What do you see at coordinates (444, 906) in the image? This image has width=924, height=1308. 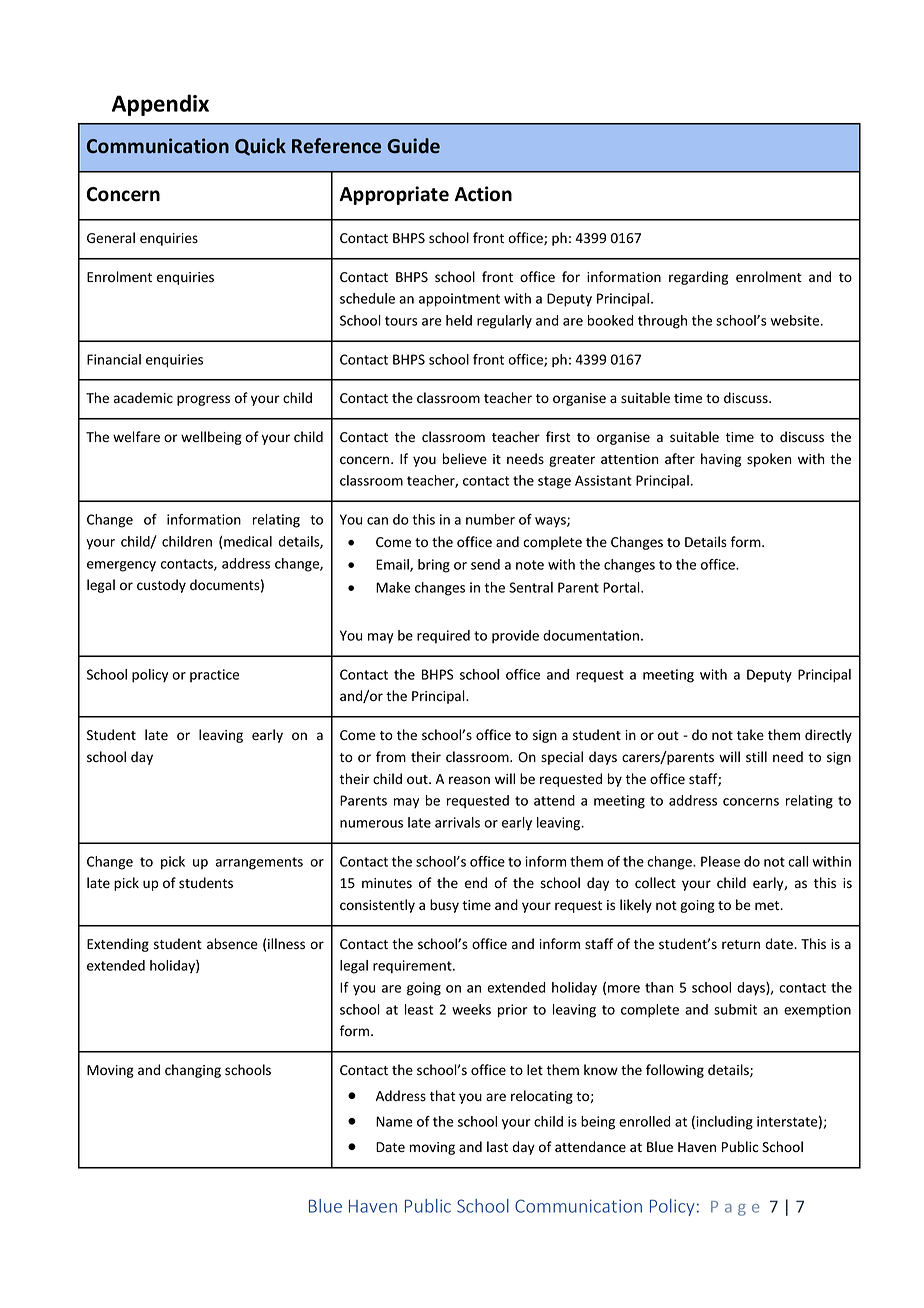 I see `busy` at bounding box center [444, 906].
